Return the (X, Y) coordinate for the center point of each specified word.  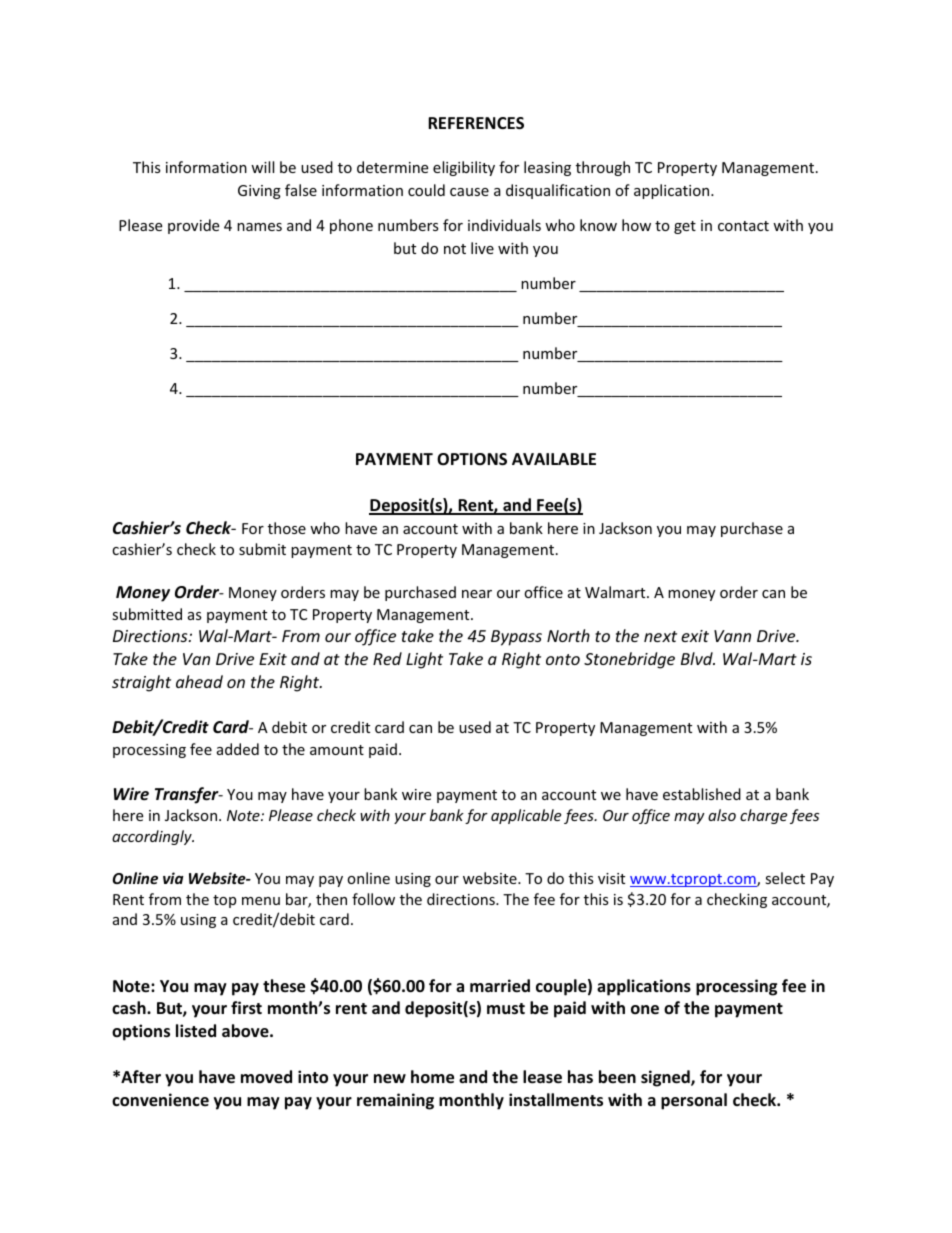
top (224, 901)
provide (193, 226)
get (685, 227)
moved (266, 1077)
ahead (199, 681)
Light (424, 660)
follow (373, 899)
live (482, 248)
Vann (732, 636)
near (477, 594)
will (262, 167)
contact (743, 226)
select (785, 878)
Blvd (698, 658)
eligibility (464, 168)
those (287, 528)
